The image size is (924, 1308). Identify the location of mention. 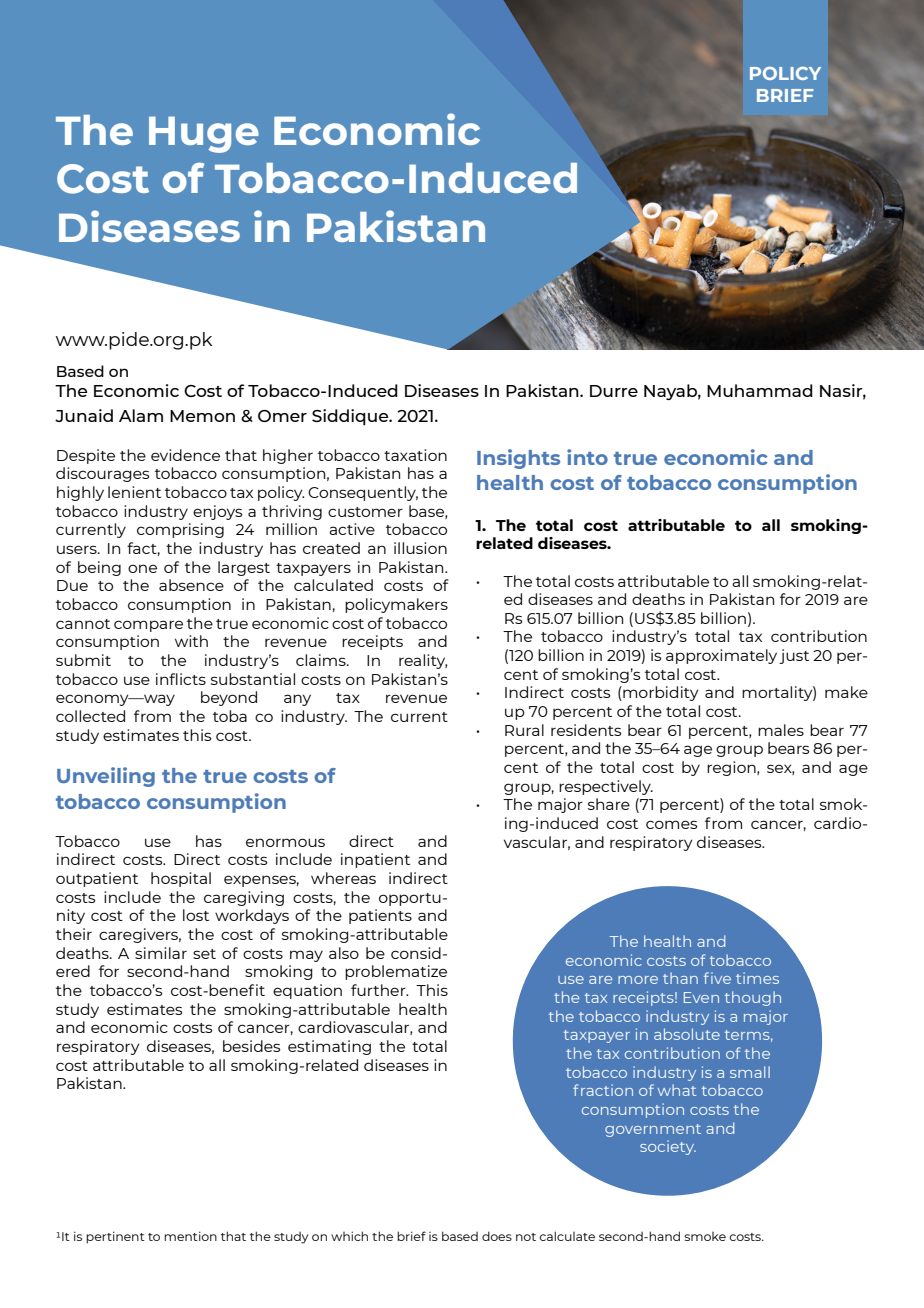
(190, 1236).
